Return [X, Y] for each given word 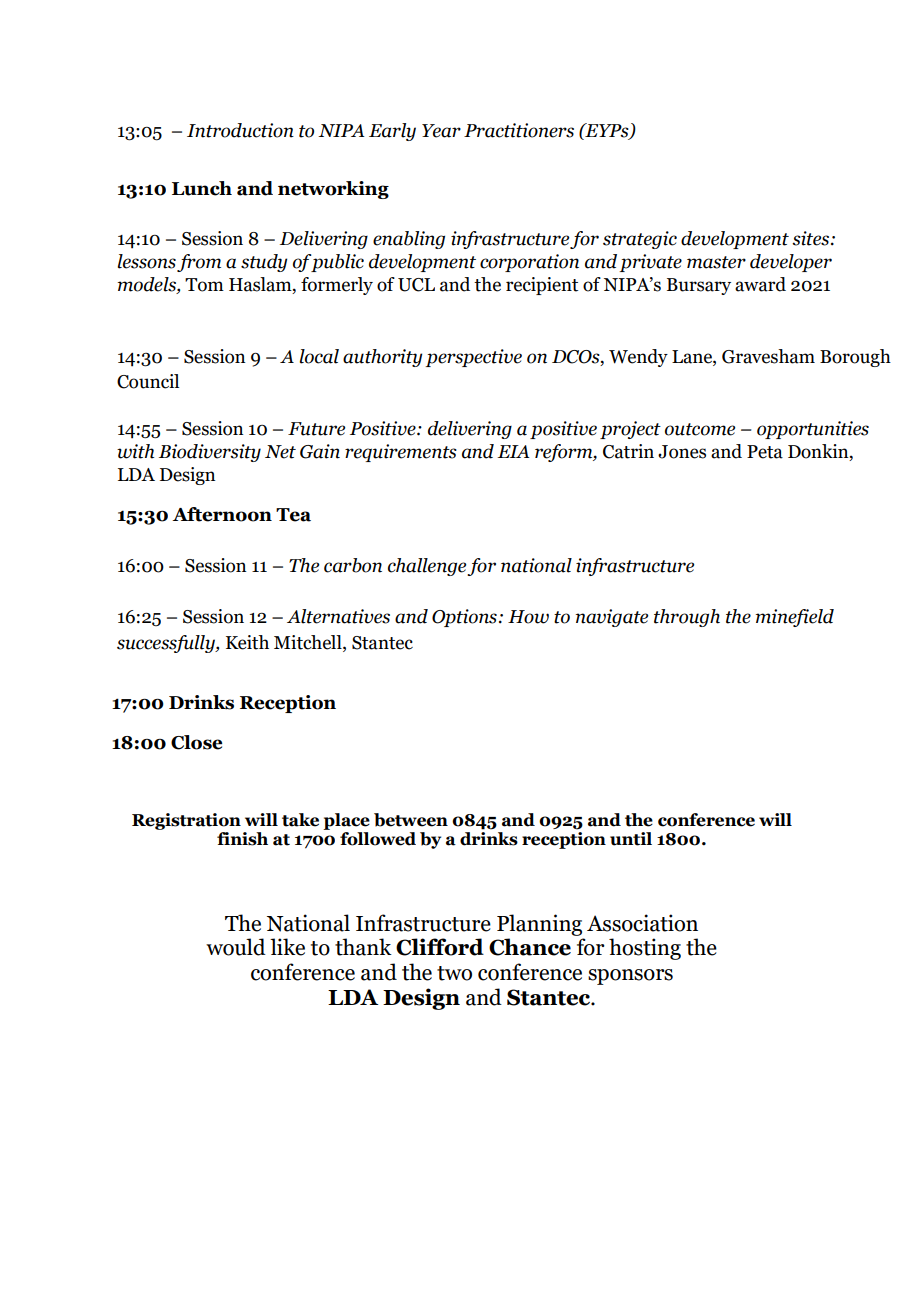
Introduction [240, 130]
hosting [645, 949]
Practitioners [519, 130]
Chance [530, 947]
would [236, 947]
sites [812, 238]
